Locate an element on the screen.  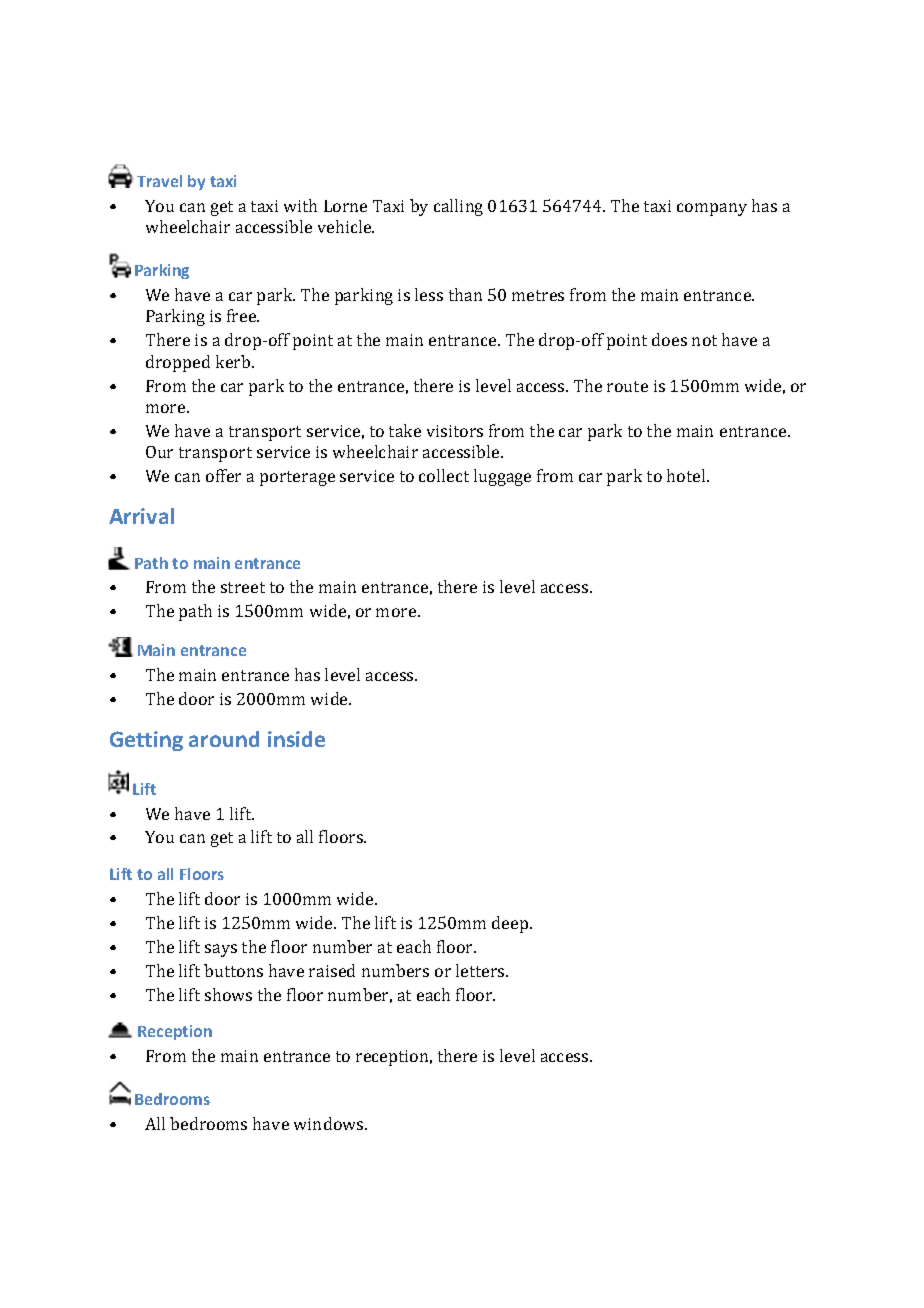
Travel is located at coordinates (159, 181).
